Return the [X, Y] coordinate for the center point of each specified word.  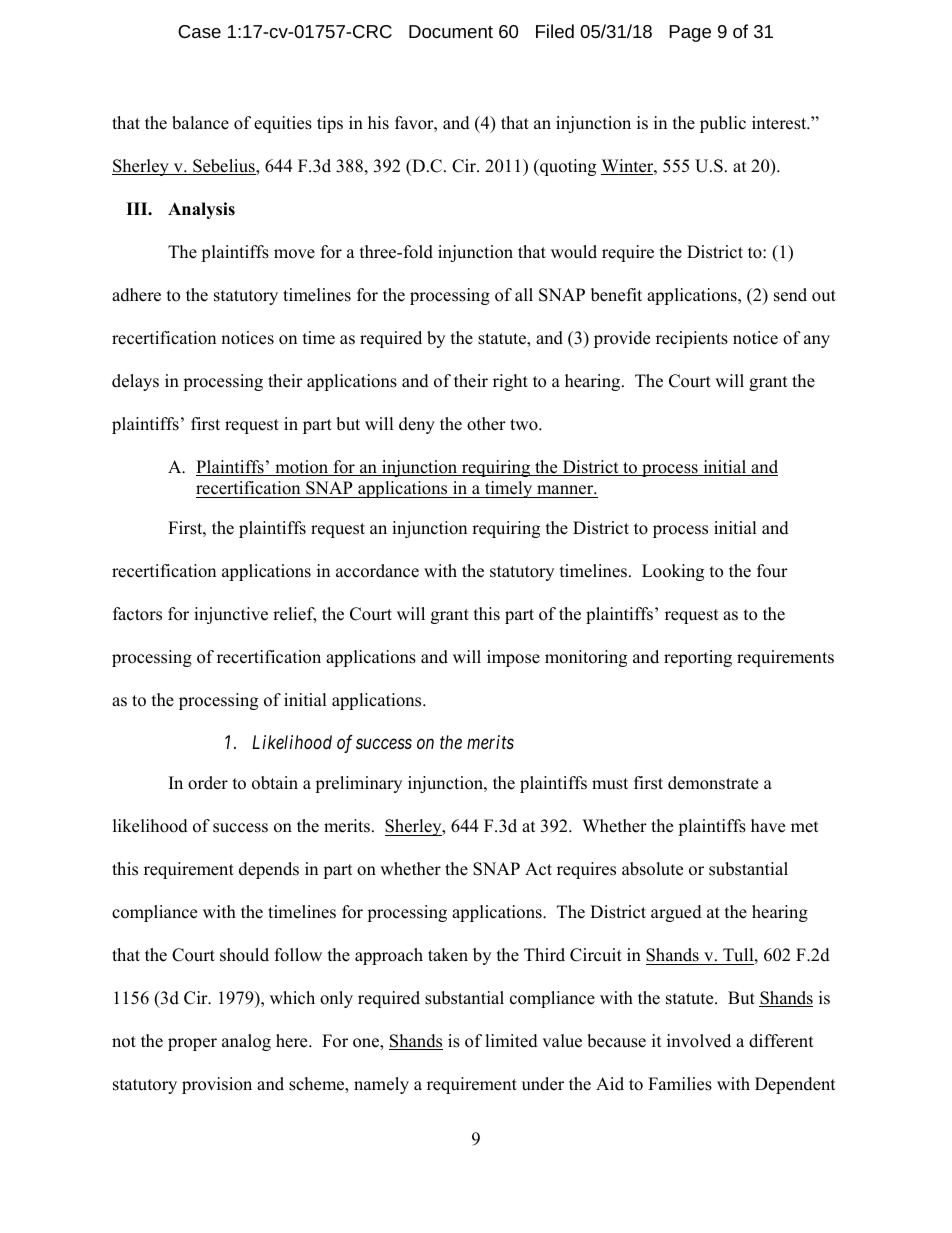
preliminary [358, 784]
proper [192, 1044]
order [208, 783]
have [768, 826]
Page [690, 33]
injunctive [231, 615]
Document [451, 31]
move [294, 254]
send [790, 295]
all [524, 294]
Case [199, 31]
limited [511, 1041]
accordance [377, 571]
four [772, 571]
